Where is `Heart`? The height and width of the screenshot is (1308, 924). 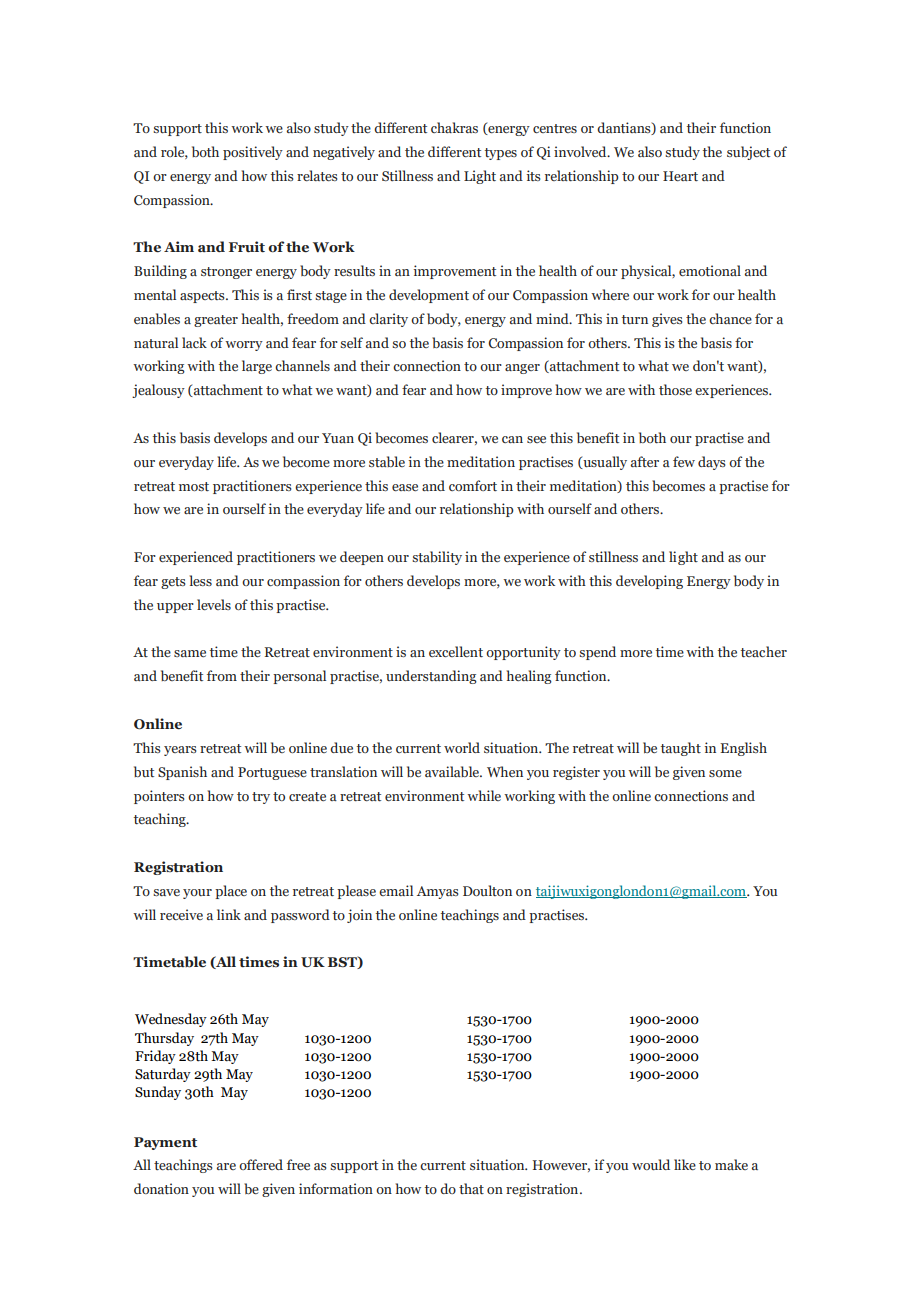
Heart is located at coordinates (680, 176).
